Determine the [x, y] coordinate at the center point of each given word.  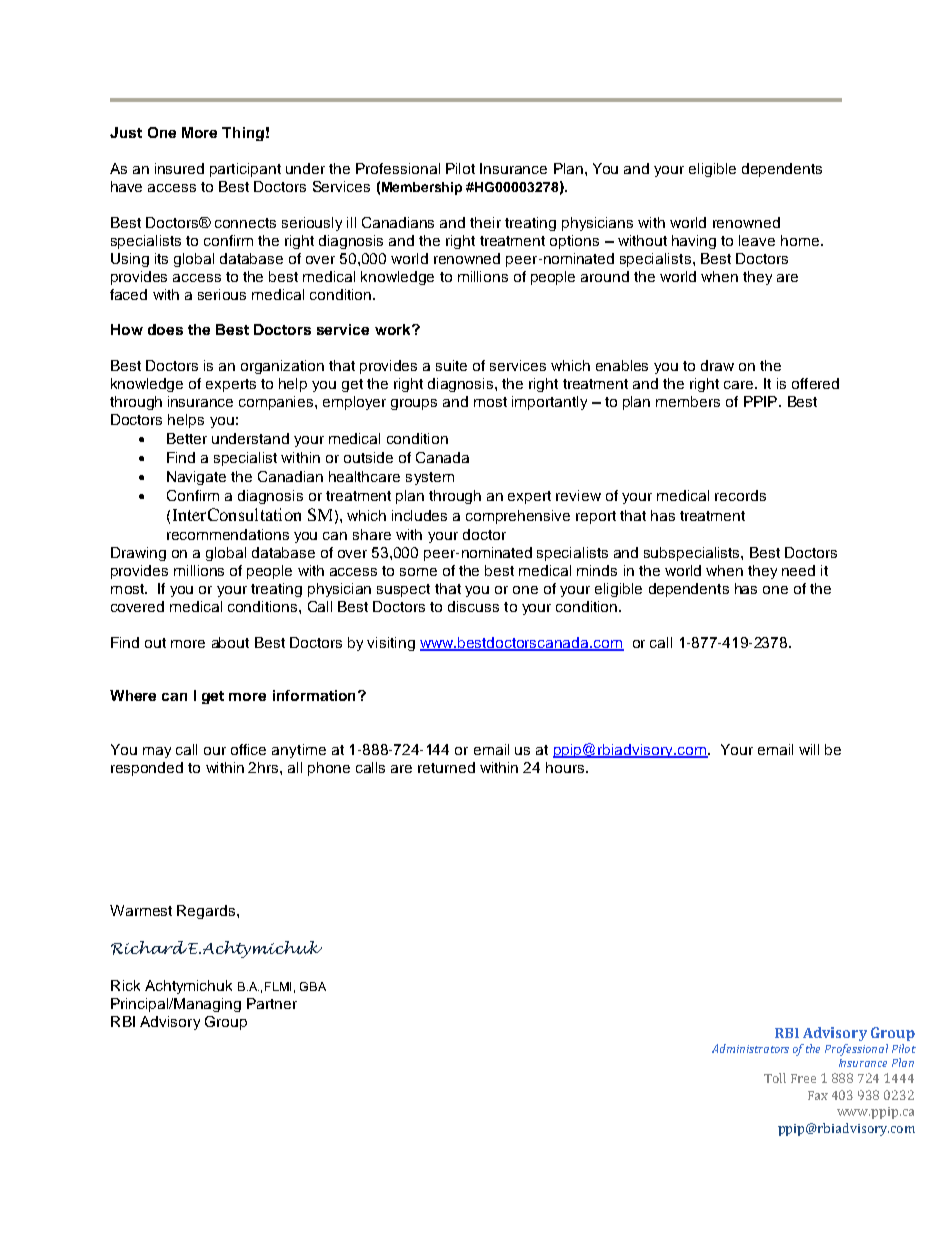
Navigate [196, 478]
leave [757, 240]
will [809, 749]
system [430, 478]
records [740, 495]
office [248, 749]
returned [446, 767]
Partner [272, 1003]
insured [179, 168]
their [485, 222]
